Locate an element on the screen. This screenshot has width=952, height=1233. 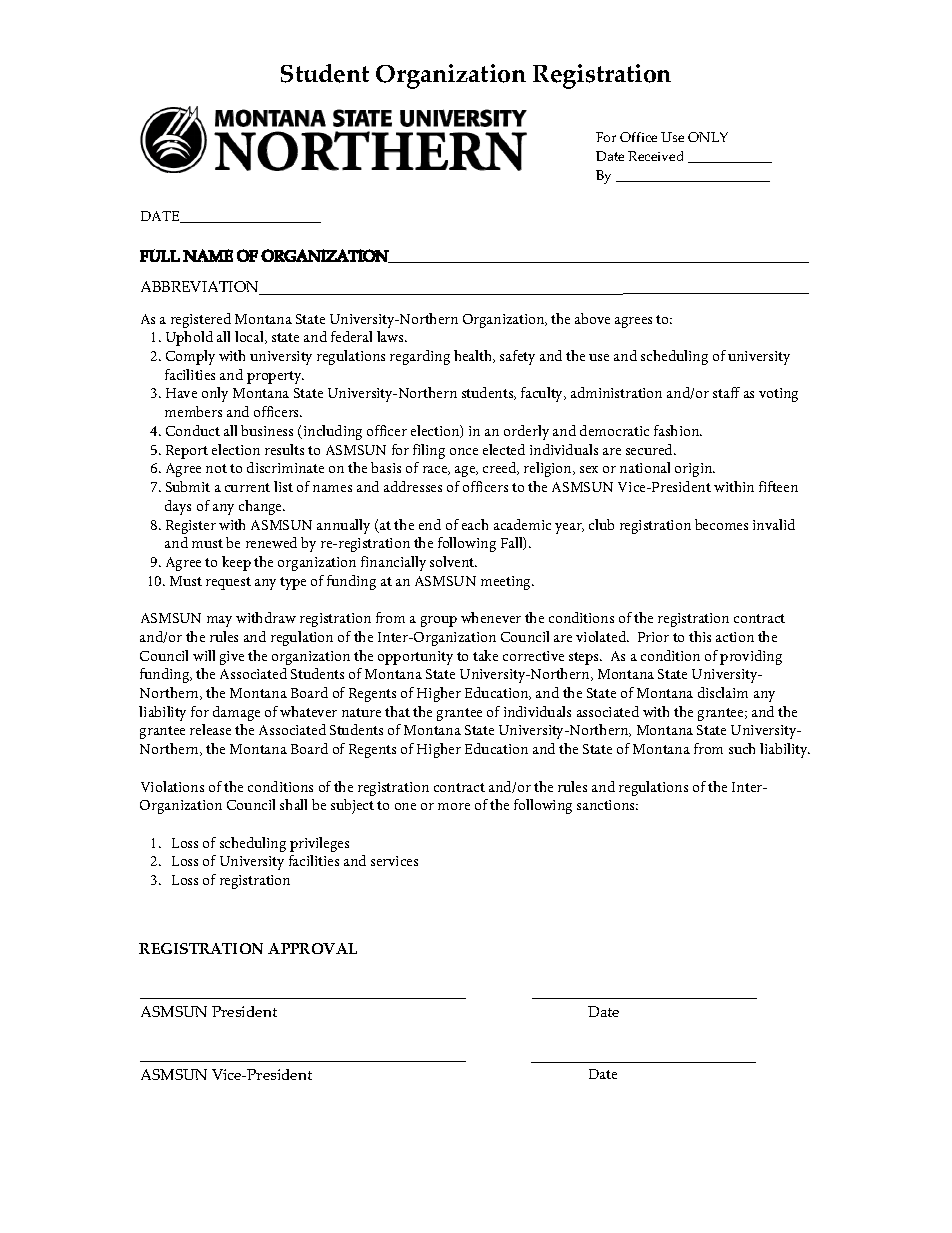
FULL is located at coordinates (160, 255).
